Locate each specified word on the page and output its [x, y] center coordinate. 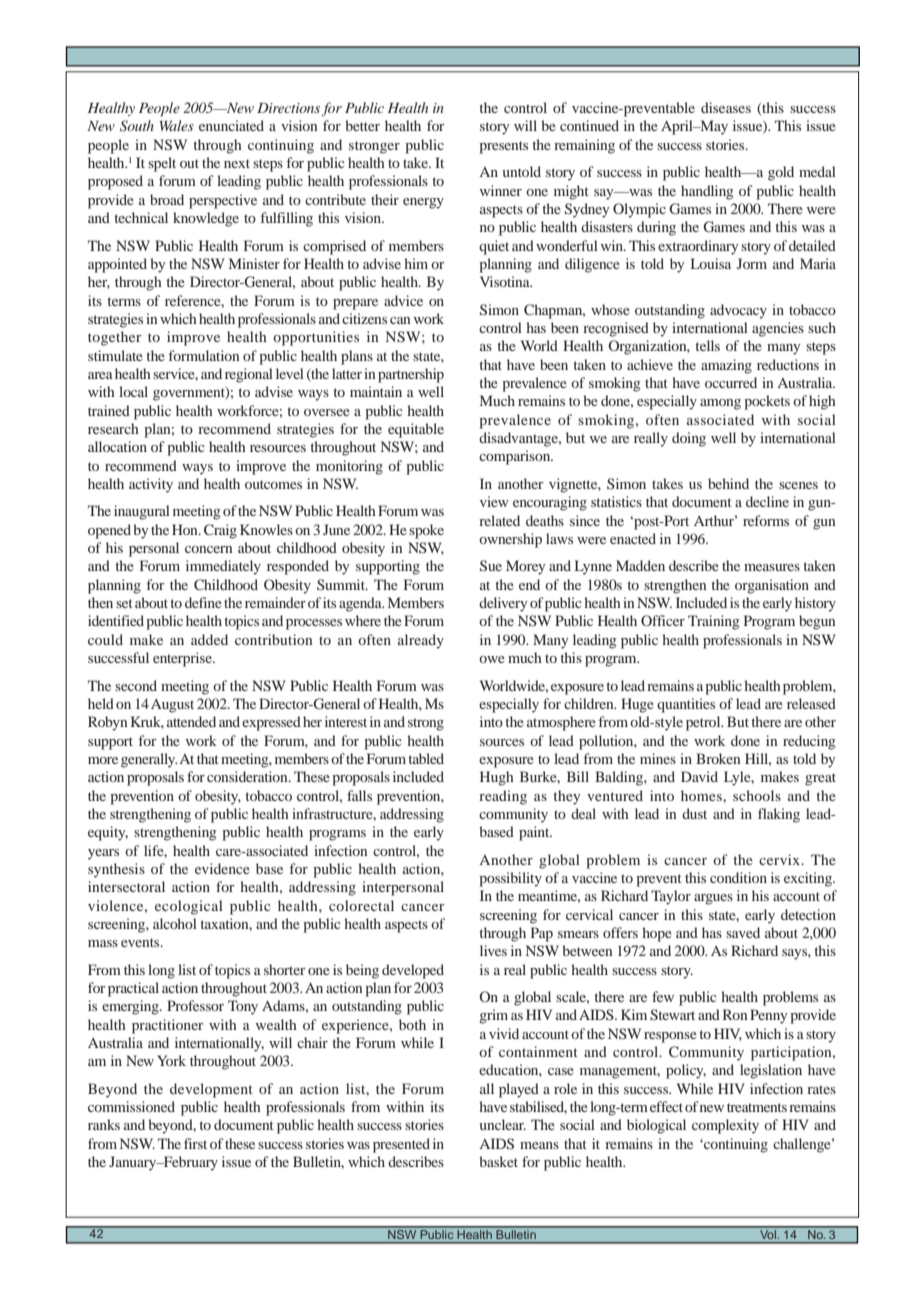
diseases [726, 107]
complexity [725, 1126]
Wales [177, 125]
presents [503, 147]
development [211, 1090]
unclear [502, 1124]
